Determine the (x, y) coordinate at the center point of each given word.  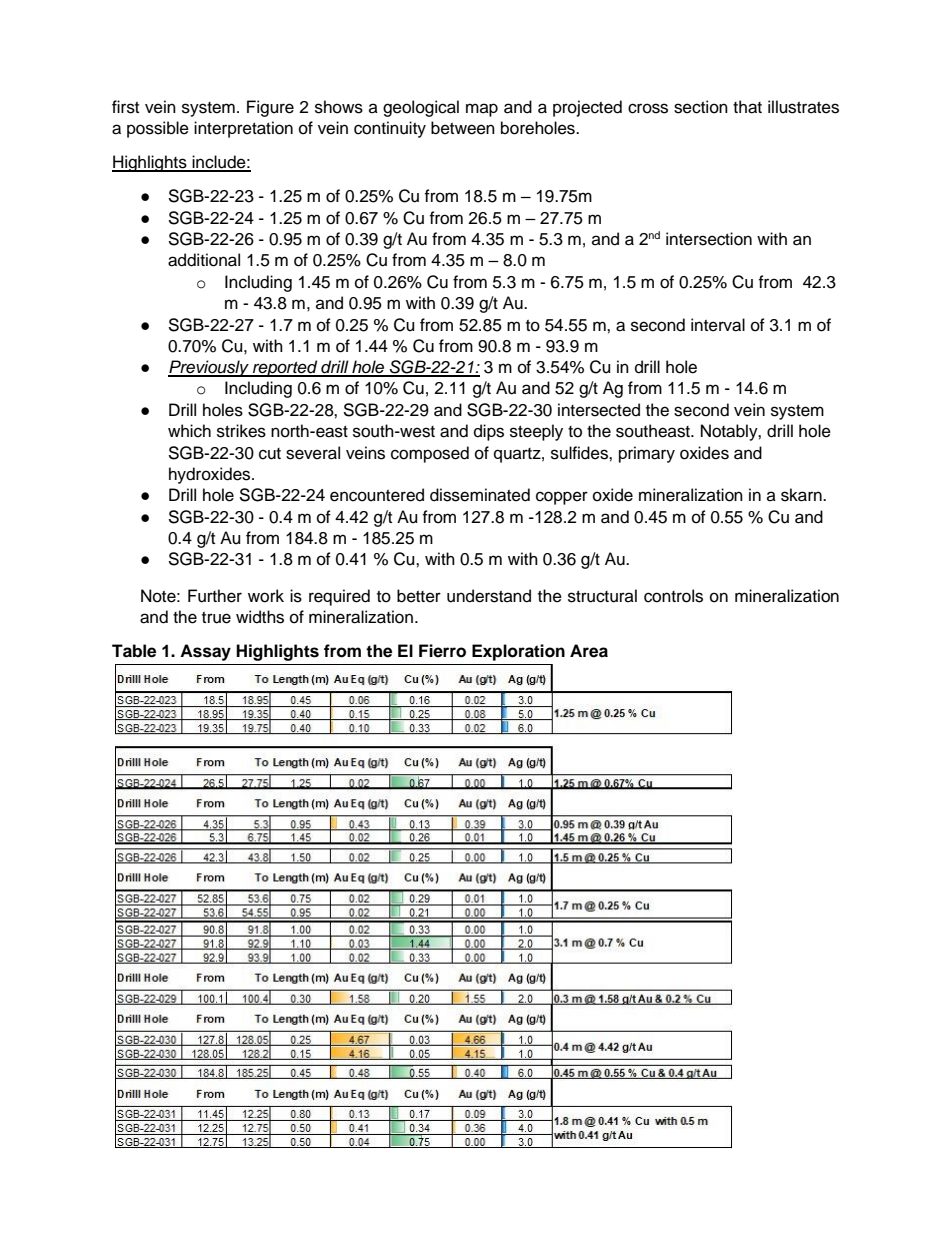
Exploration (518, 652)
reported (285, 368)
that (747, 107)
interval (718, 325)
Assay (205, 652)
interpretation (243, 129)
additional (204, 260)
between (463, 128)
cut (270, 454)
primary (647, 454)
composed (430, 454)
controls (673, 596)
